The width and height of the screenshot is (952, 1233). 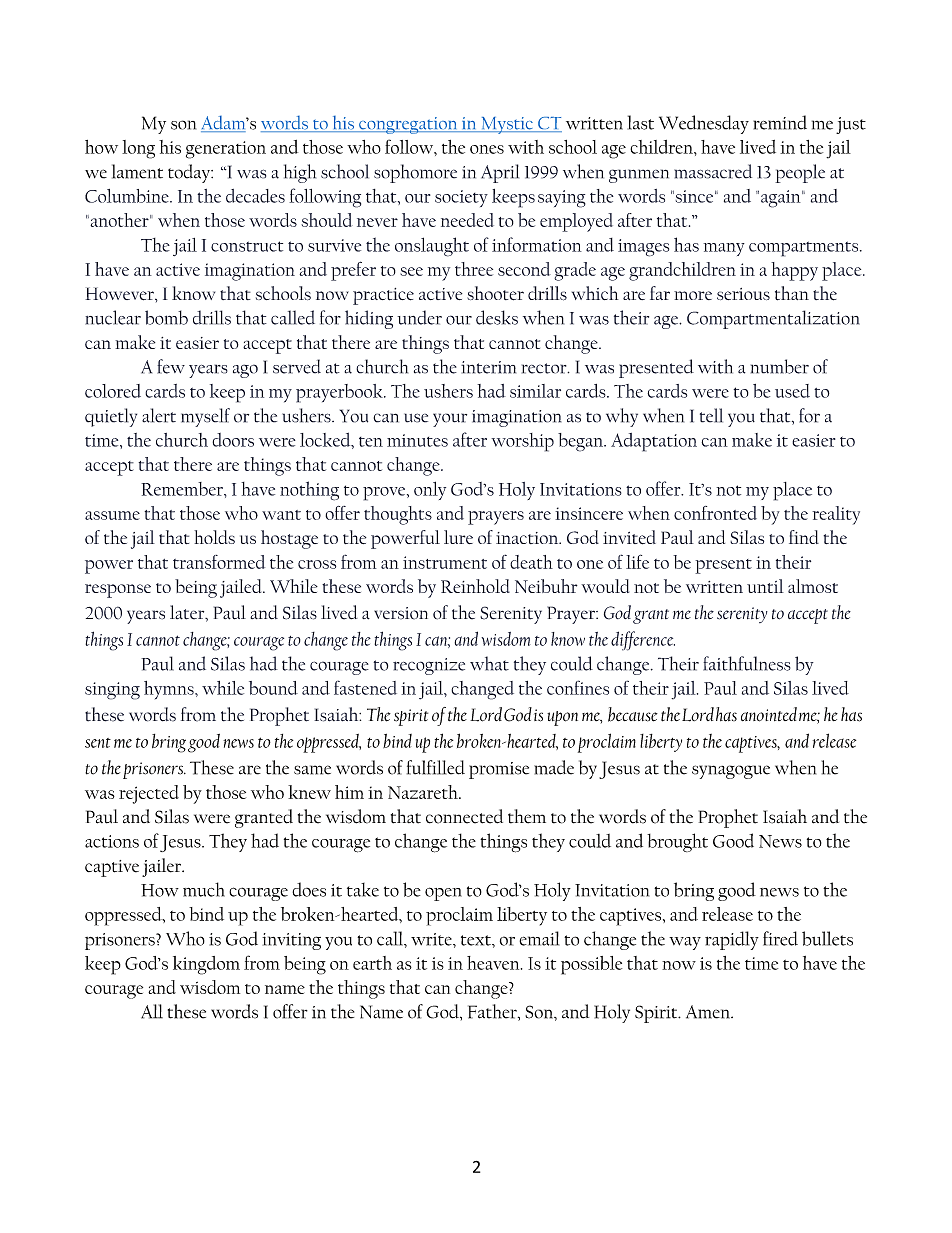 I want to click on generation, so click(x=226, y=150).
